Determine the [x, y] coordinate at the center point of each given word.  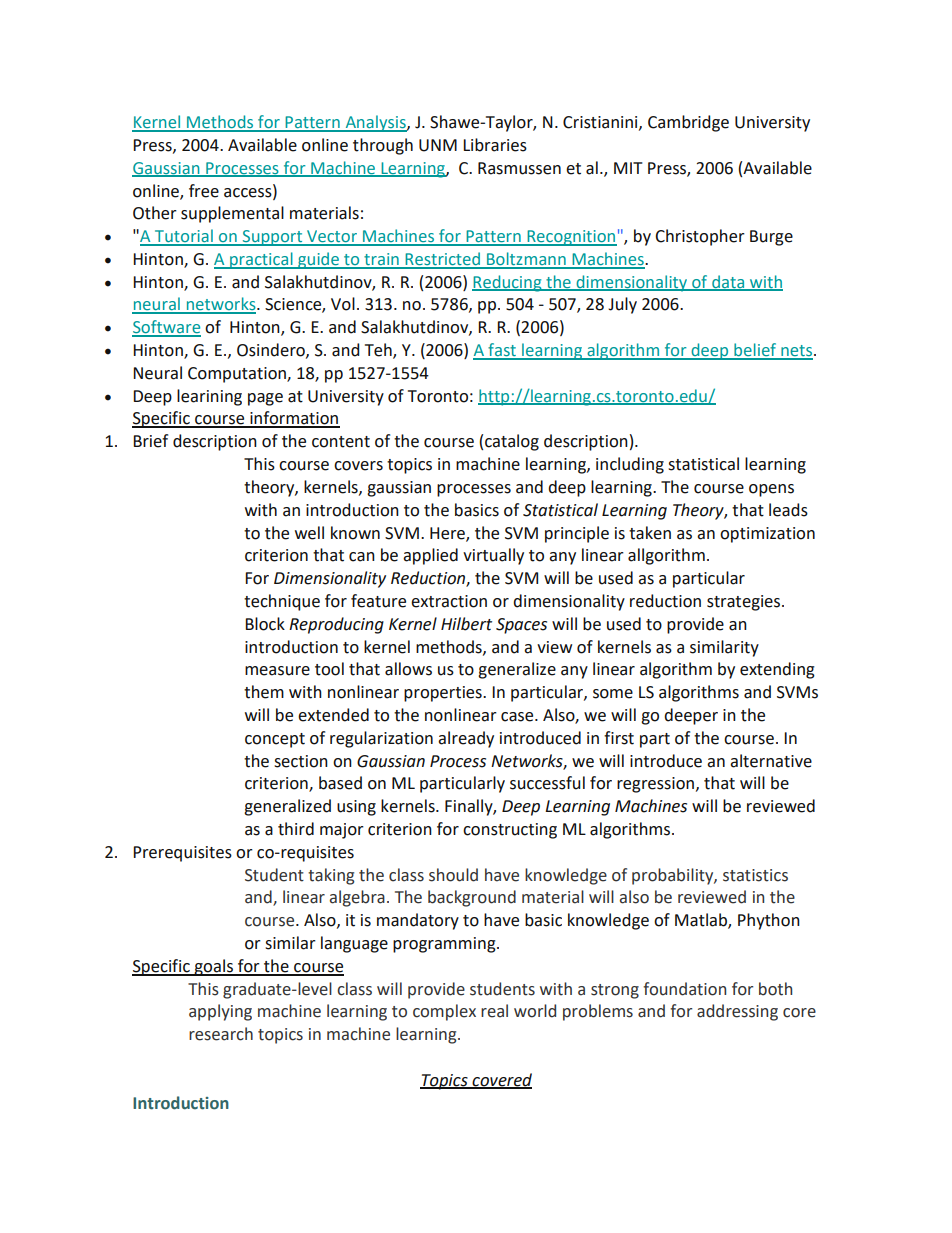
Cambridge [688, 123]
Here [448, 534]
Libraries [495, 145]
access [249, 192]
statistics [755, 875]
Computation [238, 375]
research [221, 1034]
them [264, 692]
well [309, 533]
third [296, 829]
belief [755, 351]
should [453, 875]
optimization [767, 535]
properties [444, 694]
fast [502, 351]
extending [777, 670]
